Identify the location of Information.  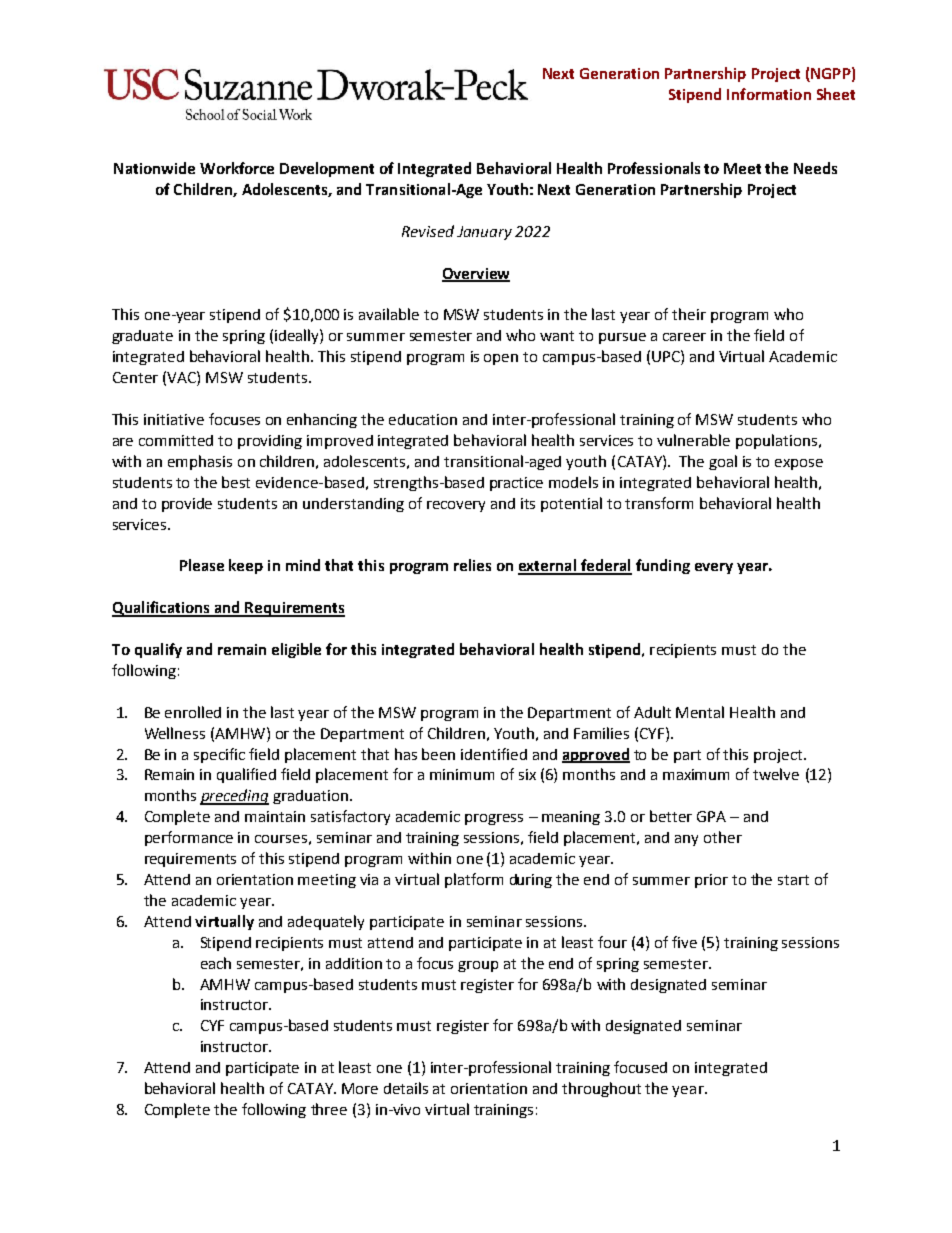
(769, 94).
